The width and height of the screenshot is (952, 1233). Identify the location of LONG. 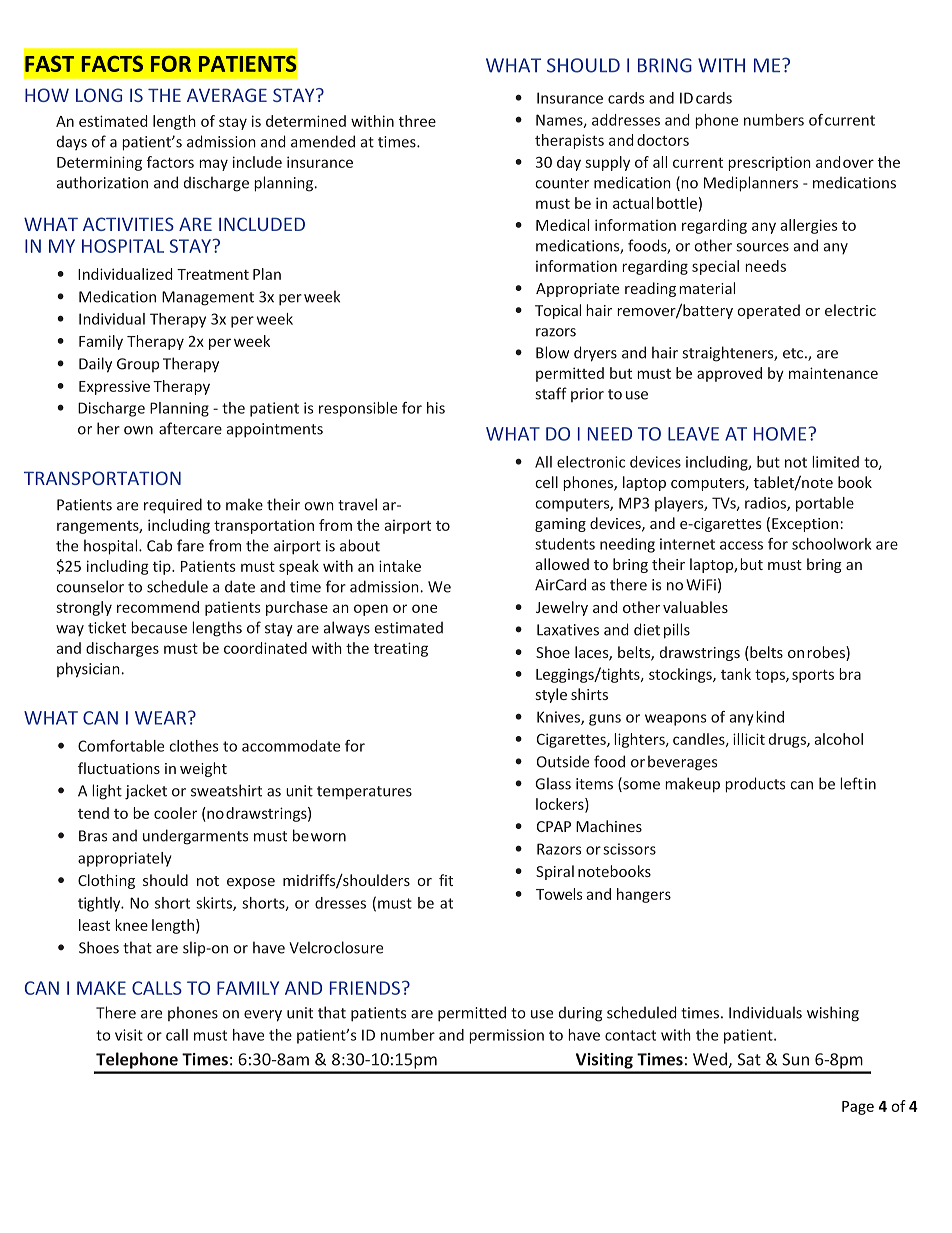
(99, 95).
